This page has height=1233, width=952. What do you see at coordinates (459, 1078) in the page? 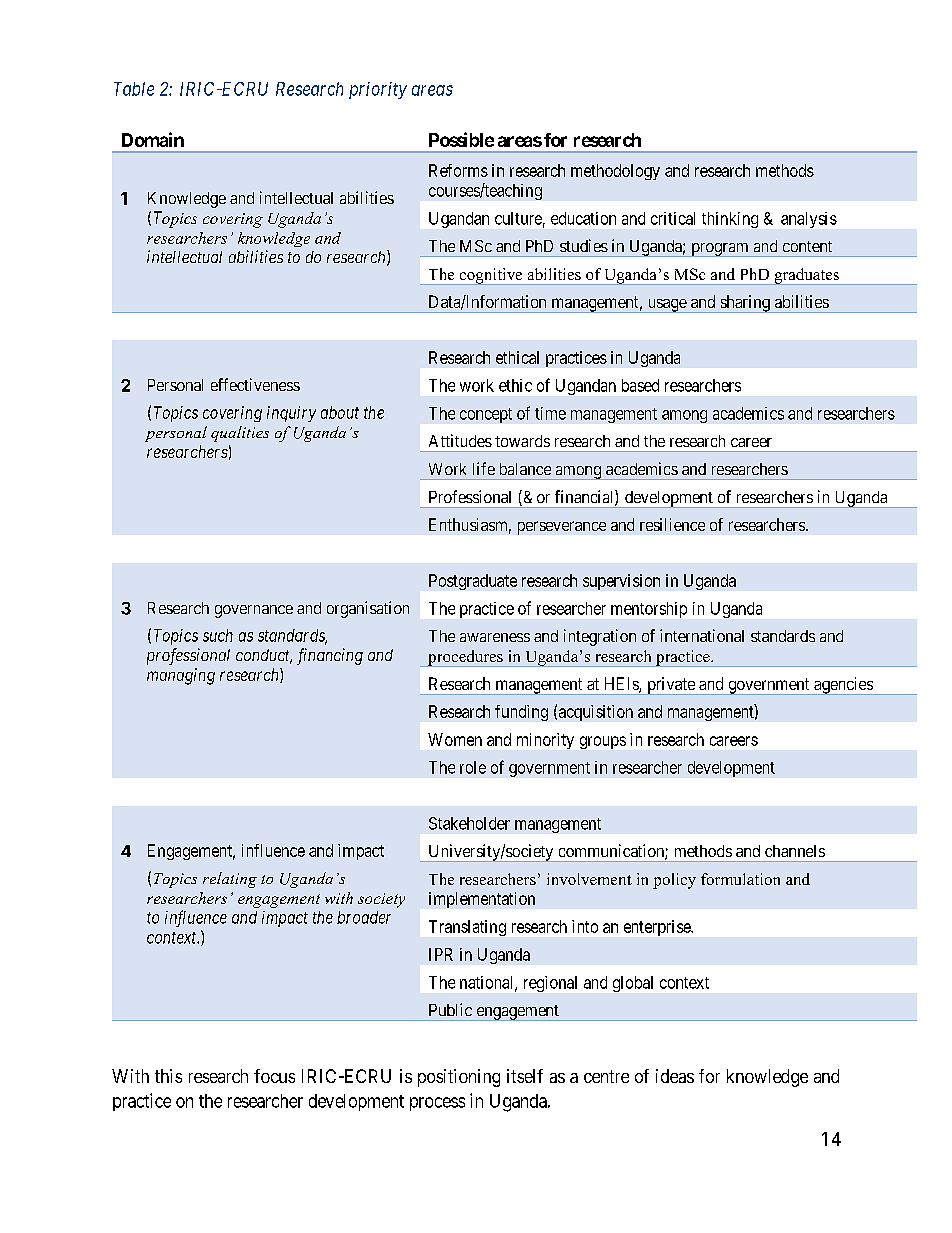
I see `positioning` at bounding box center [459, 1078].
